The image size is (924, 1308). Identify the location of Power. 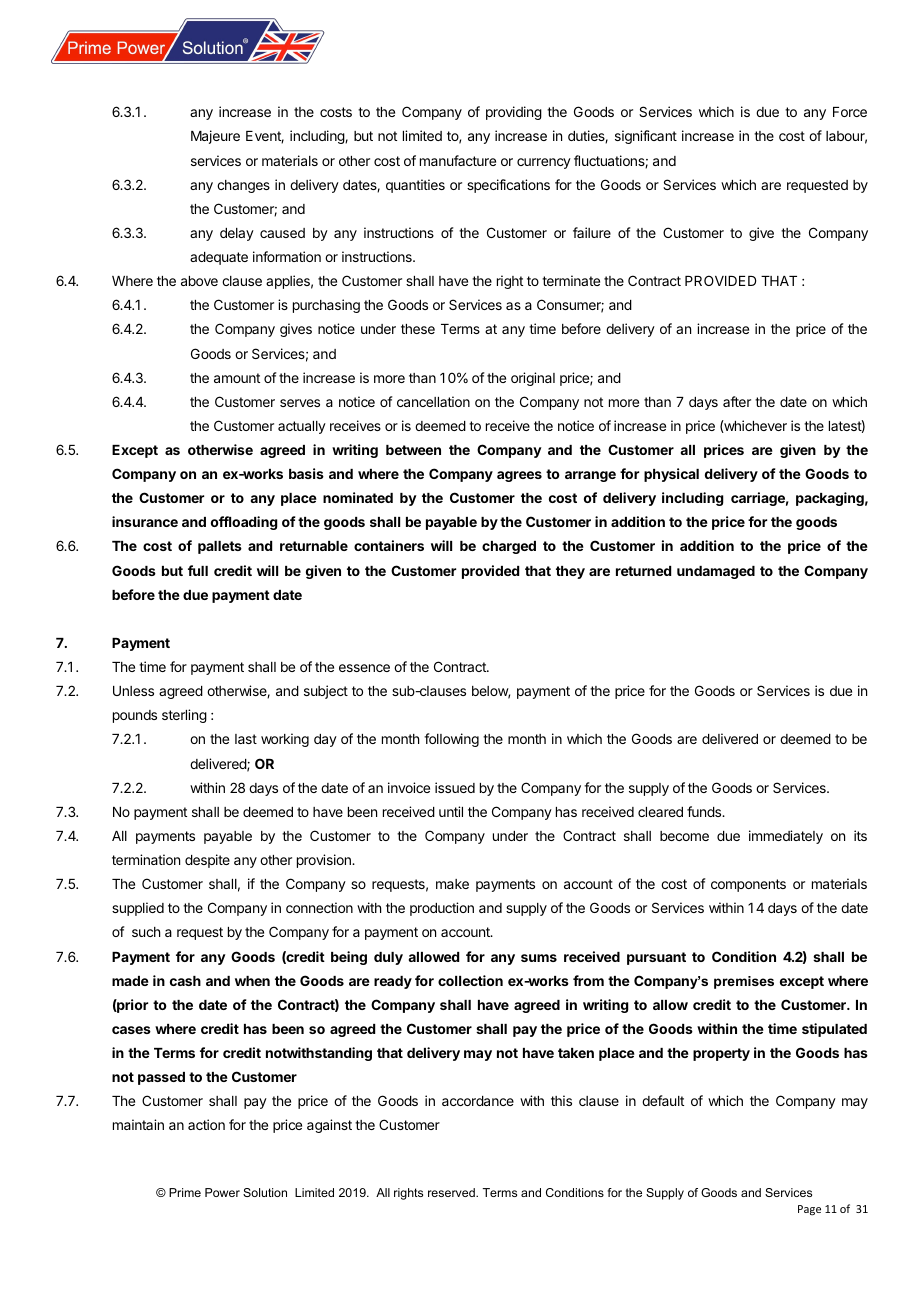
(222, 1192).
